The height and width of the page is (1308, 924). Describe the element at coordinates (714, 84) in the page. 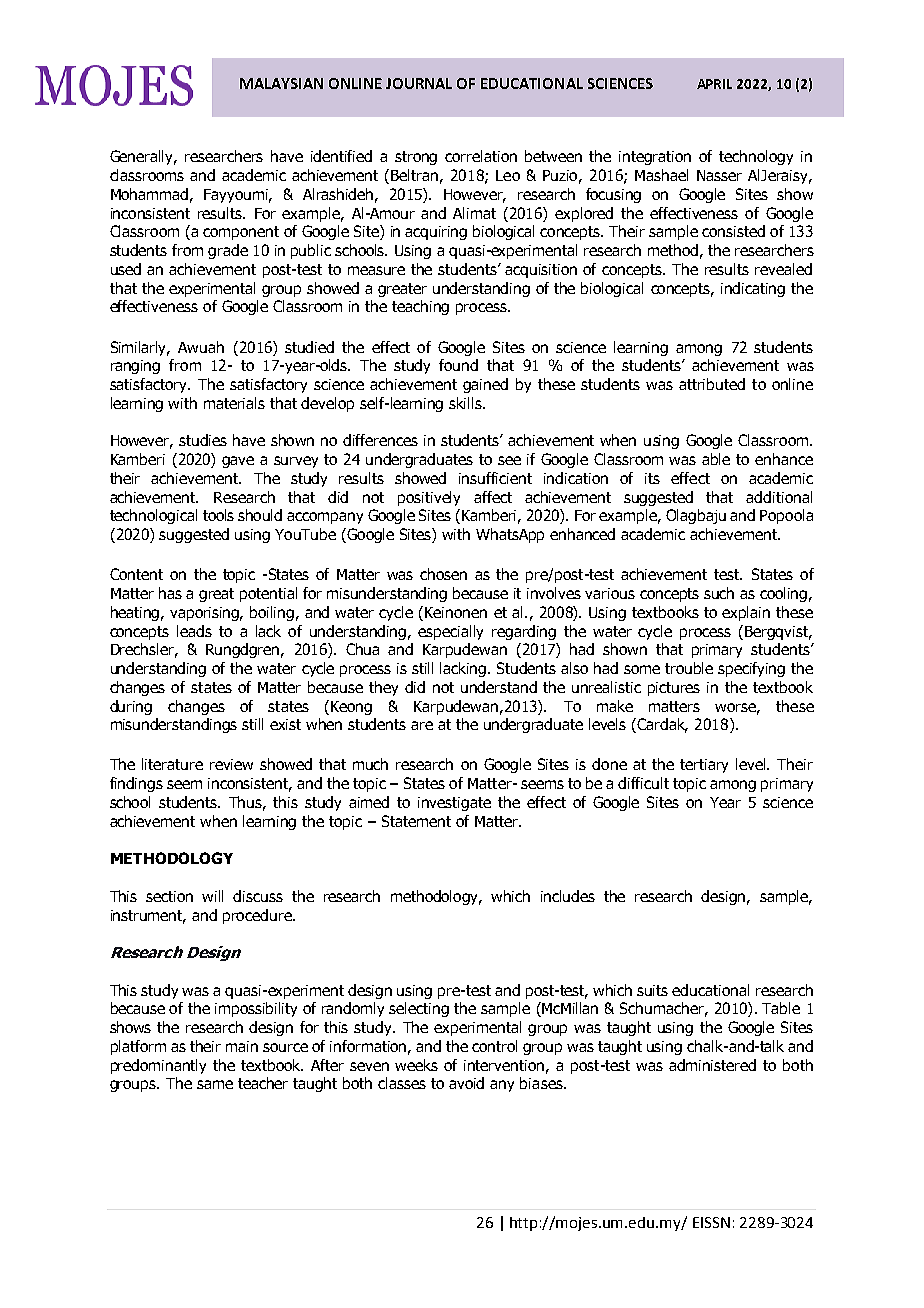

I see `APRIL` at that location.
